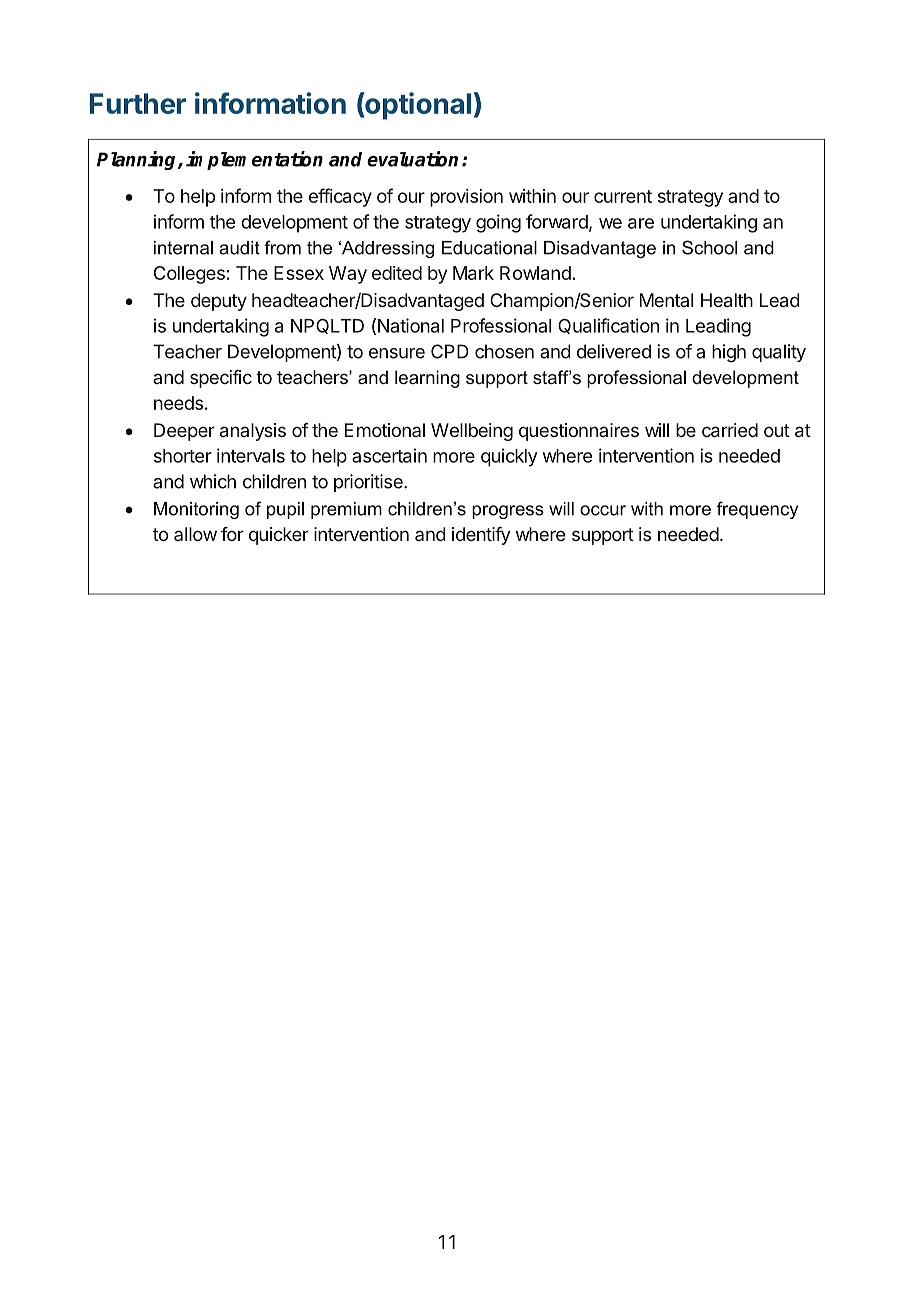  What do you see at coordinates (730, 430) in the document?
I see `carried` at bounding box center [730, 430].
